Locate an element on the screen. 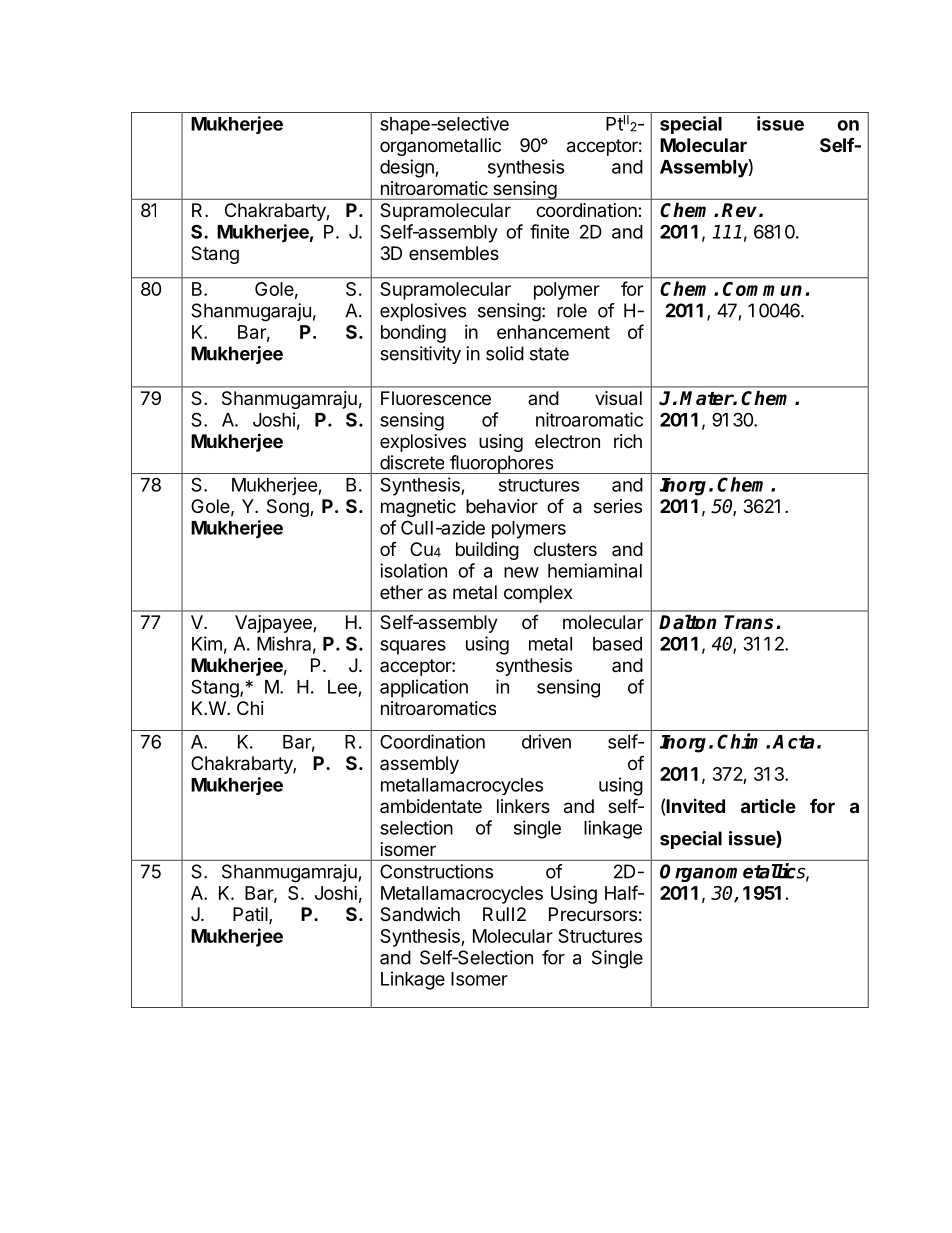 The image size is (952, 1233). solid is located at coordinates (505, 353).
